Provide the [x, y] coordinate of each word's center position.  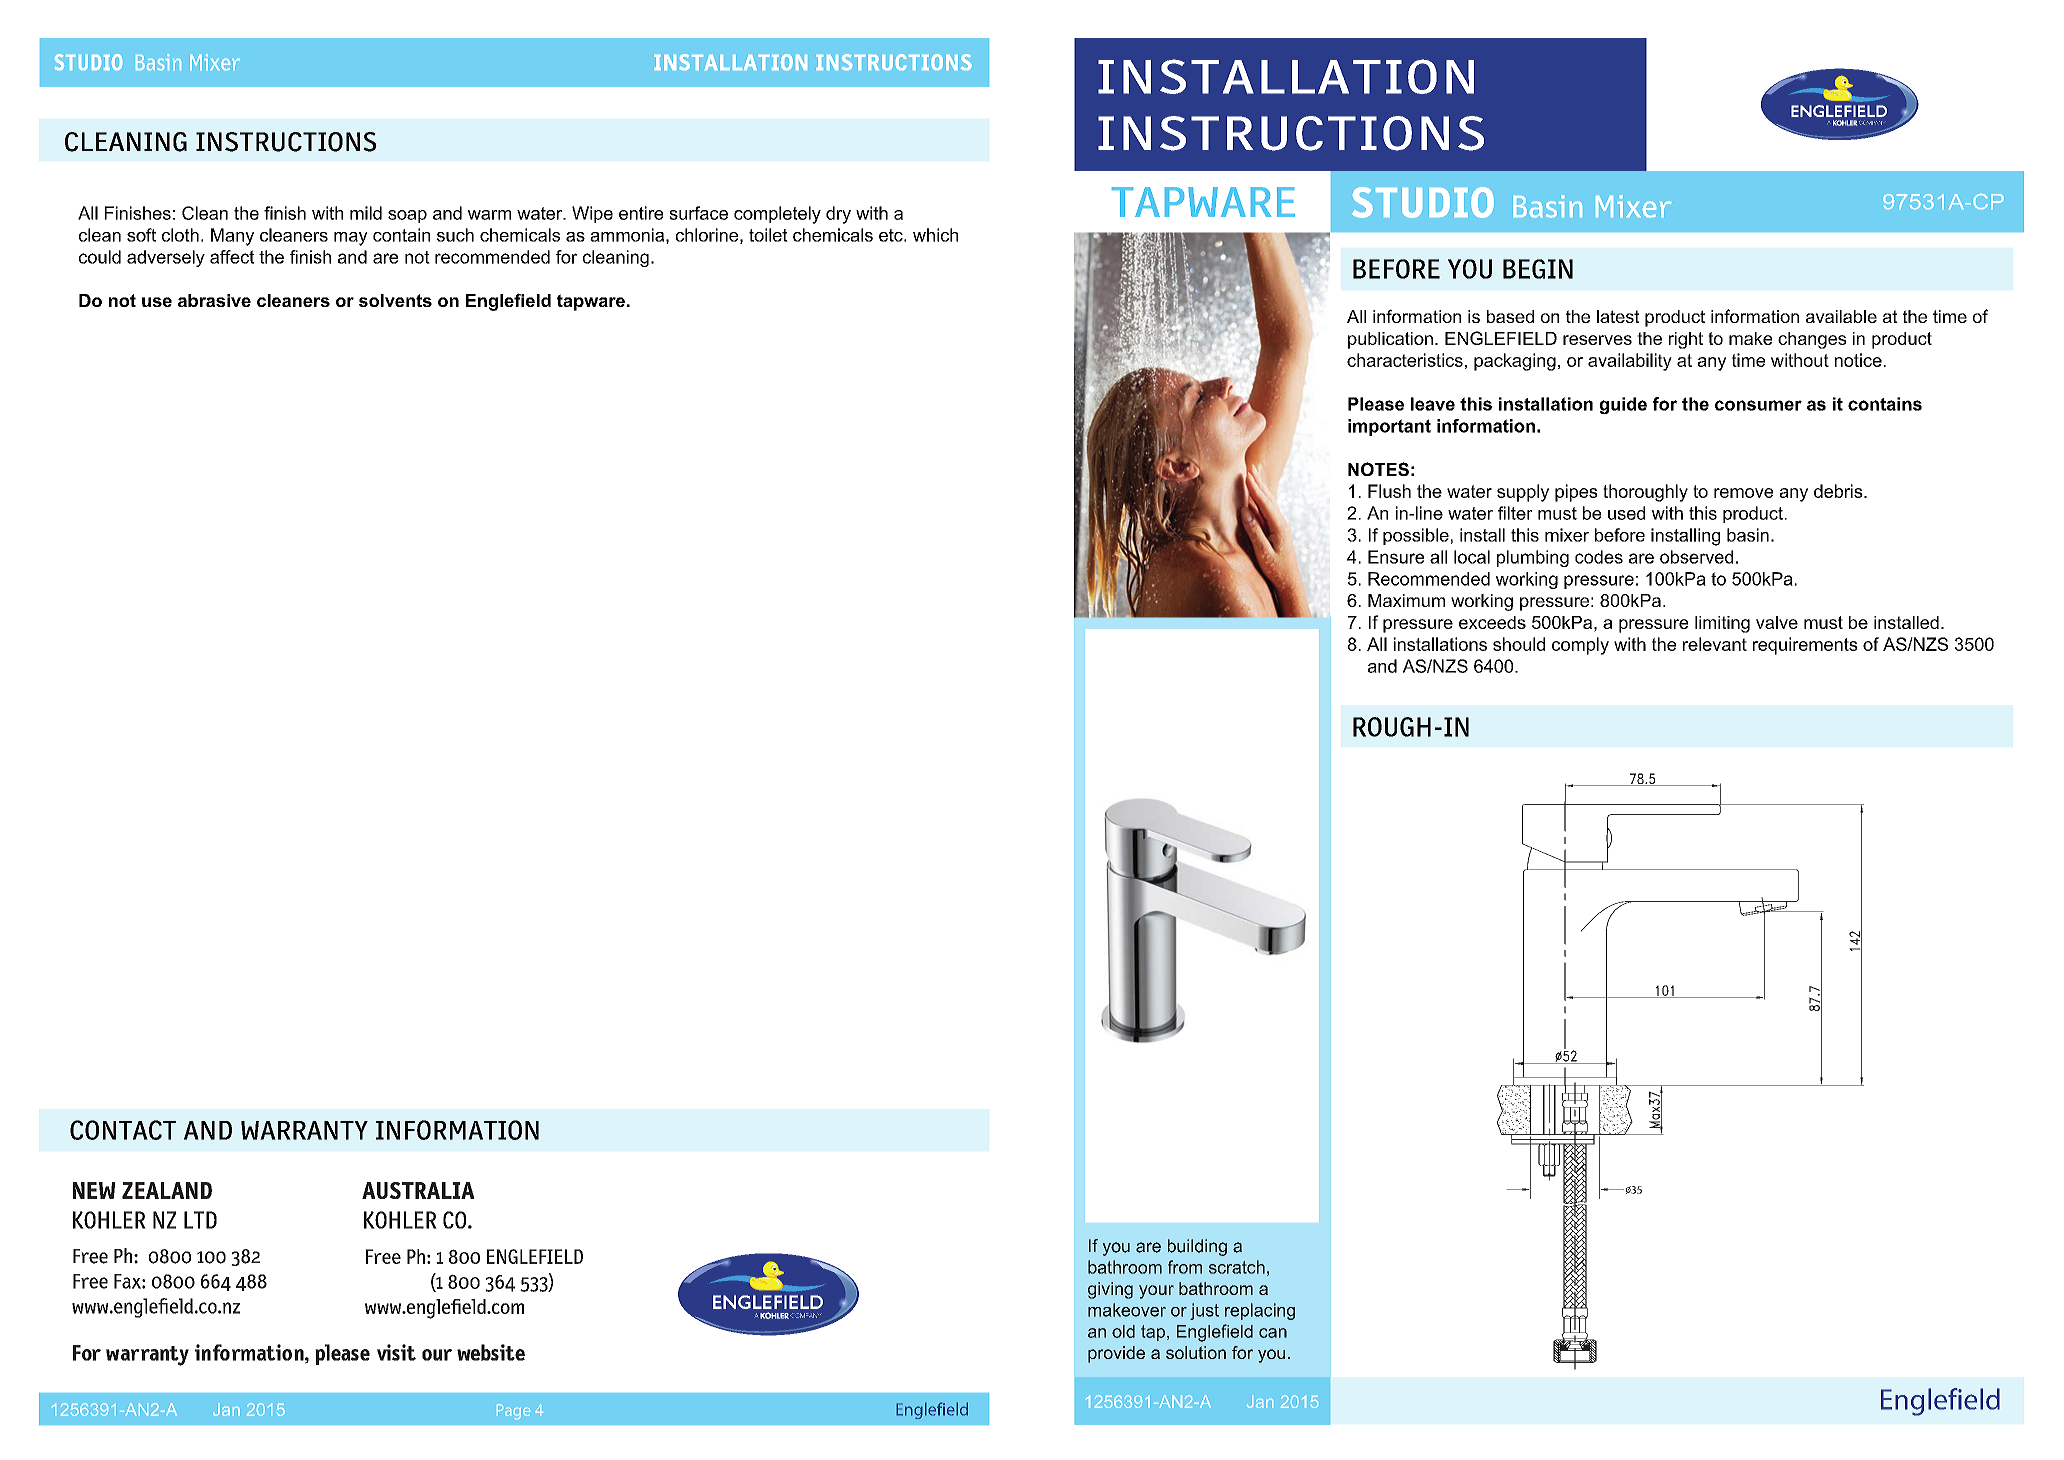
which [935, 235]
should [1519, 644]
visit [396, 1352]
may [351, 239]
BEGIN [1538, 269]
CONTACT [123, 1130]
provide [1116, 1354]
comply [1580, 646]
